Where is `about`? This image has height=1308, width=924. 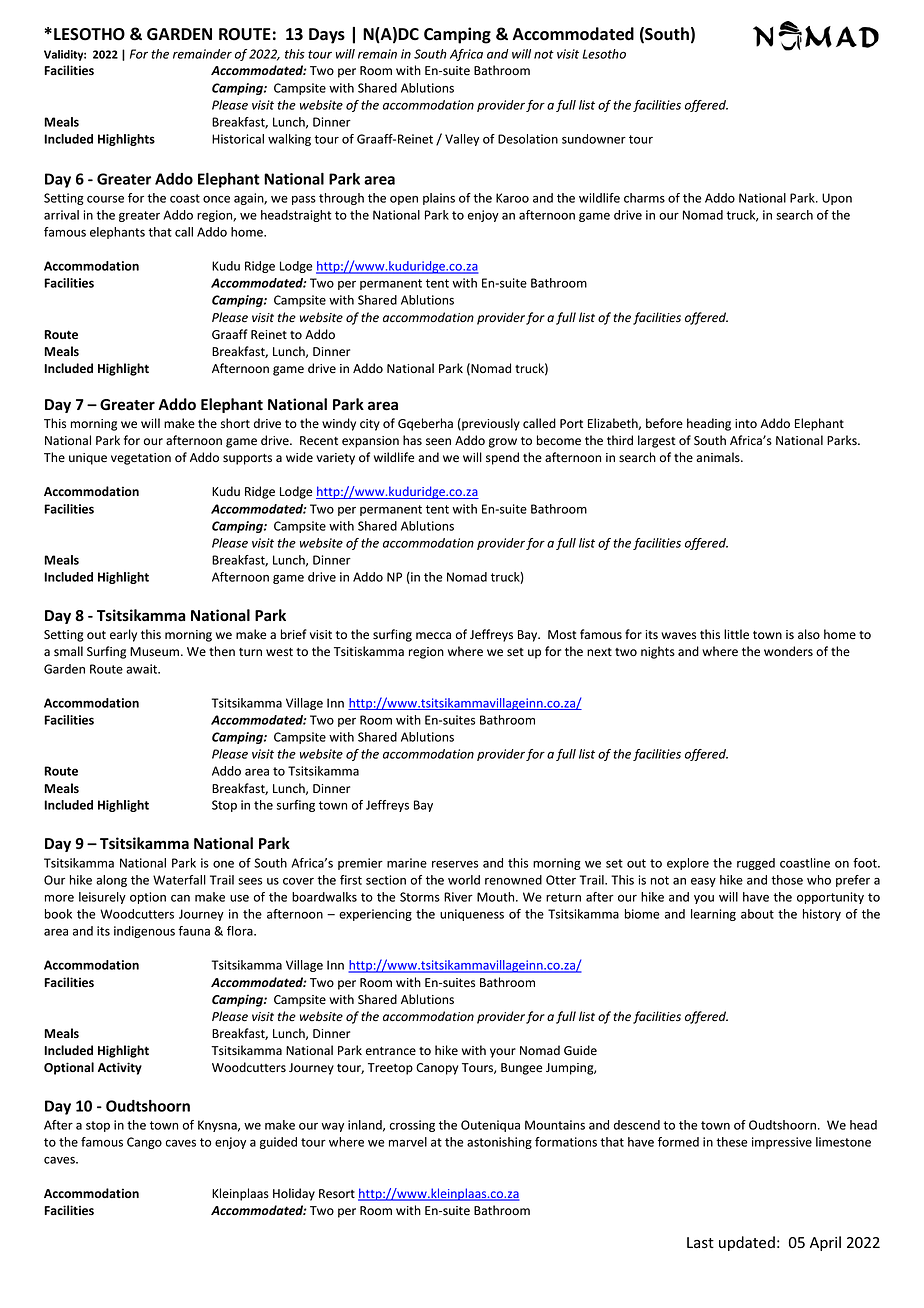
about is located at coordinates (757, 914).
